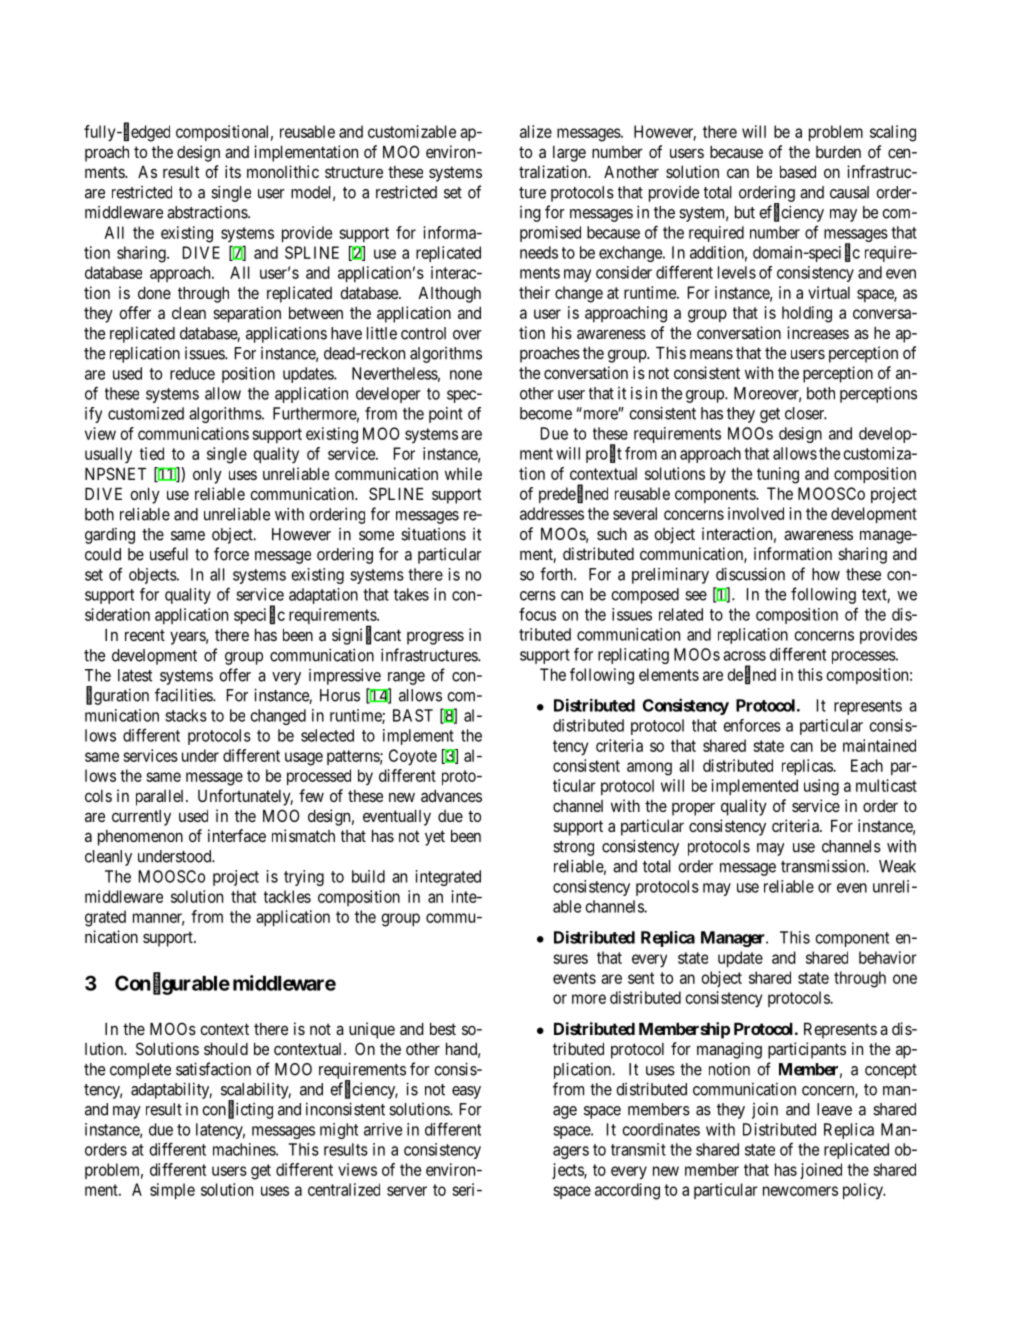  Describe the element at coordinates (818, 332) in the screenshot. I see `increases` at that location.
